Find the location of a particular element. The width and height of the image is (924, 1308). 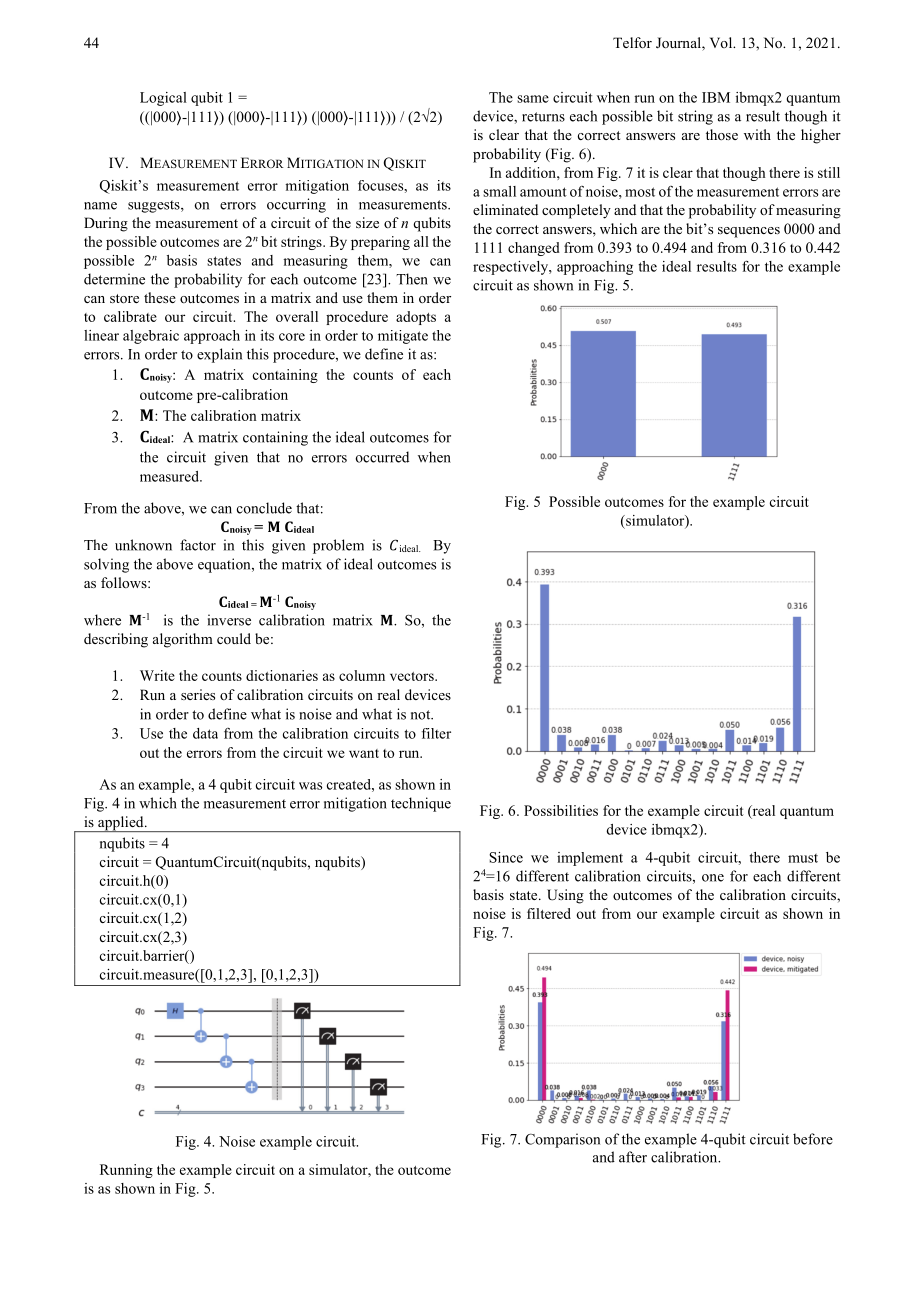

Logical is located at coordinates (163, 99).
